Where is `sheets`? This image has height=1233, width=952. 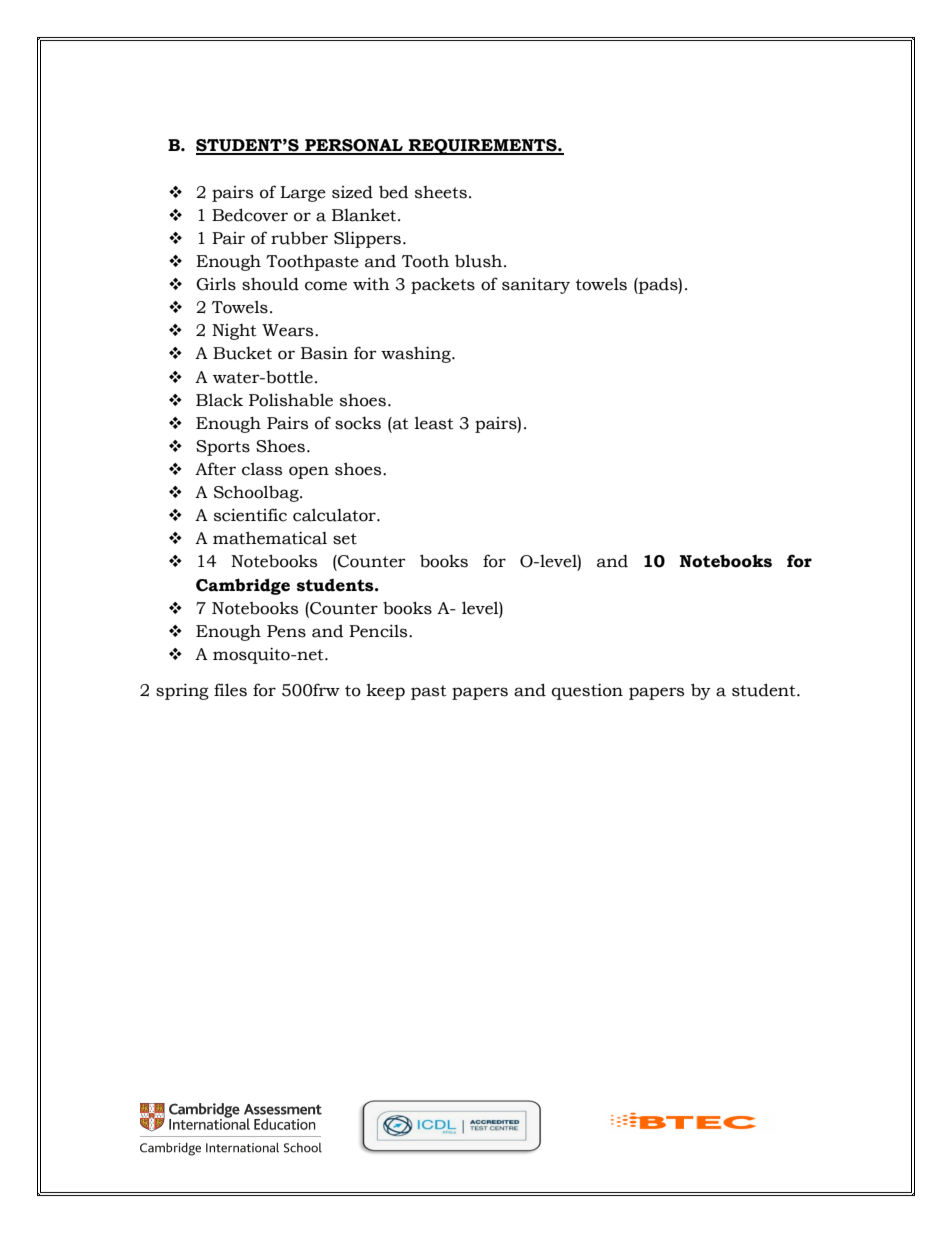
sheets is located at coordinates (441, 192).
